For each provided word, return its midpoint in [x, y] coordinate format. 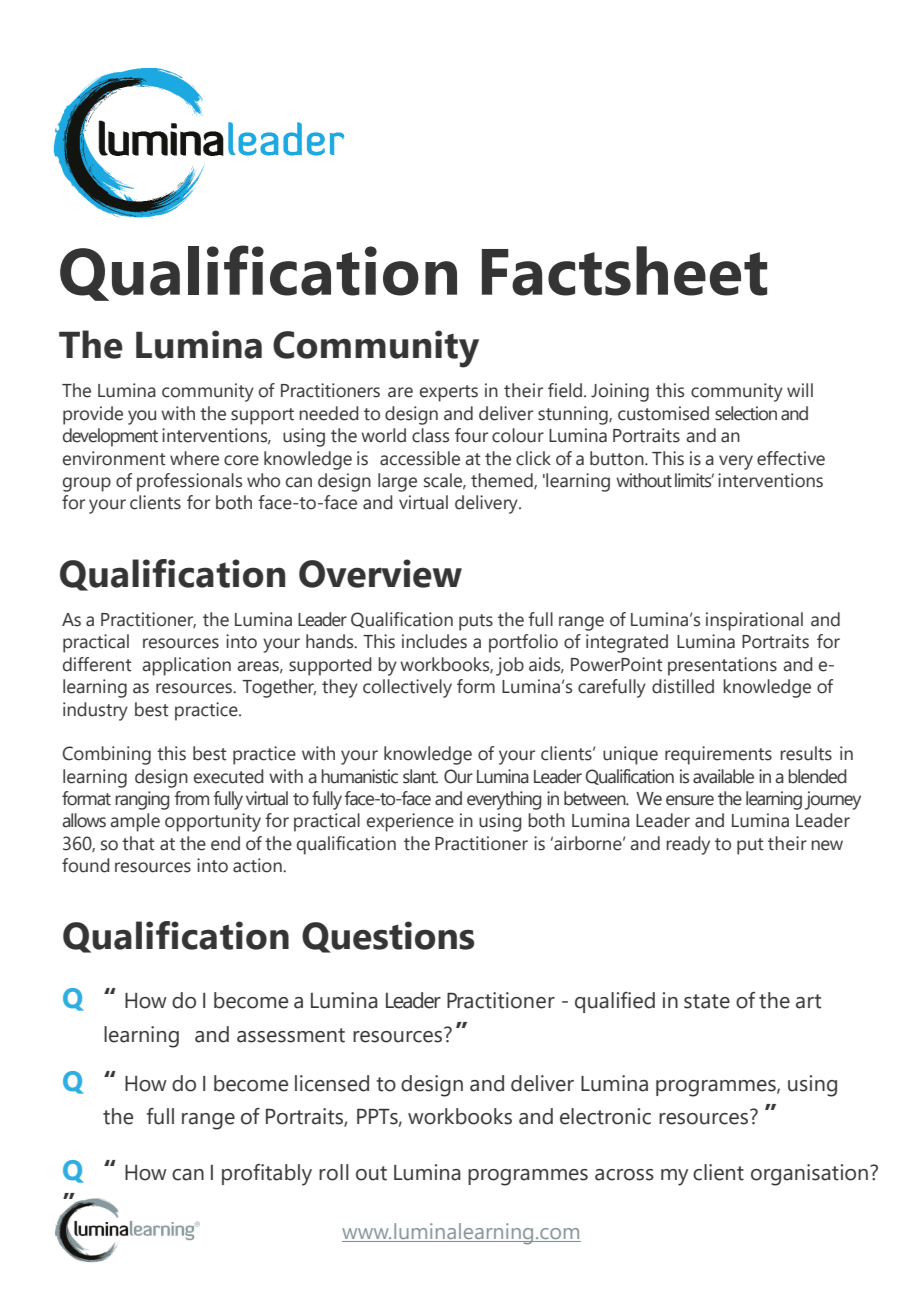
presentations [722, 666]
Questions [388, 937]
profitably [267, 1175]
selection [746, 413]
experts [449, 393]
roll [334, 1172]
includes [434, 641]
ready [688, 845]
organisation [809, 1175]
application [186, 666]
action [258, 865]
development [110, 437]
